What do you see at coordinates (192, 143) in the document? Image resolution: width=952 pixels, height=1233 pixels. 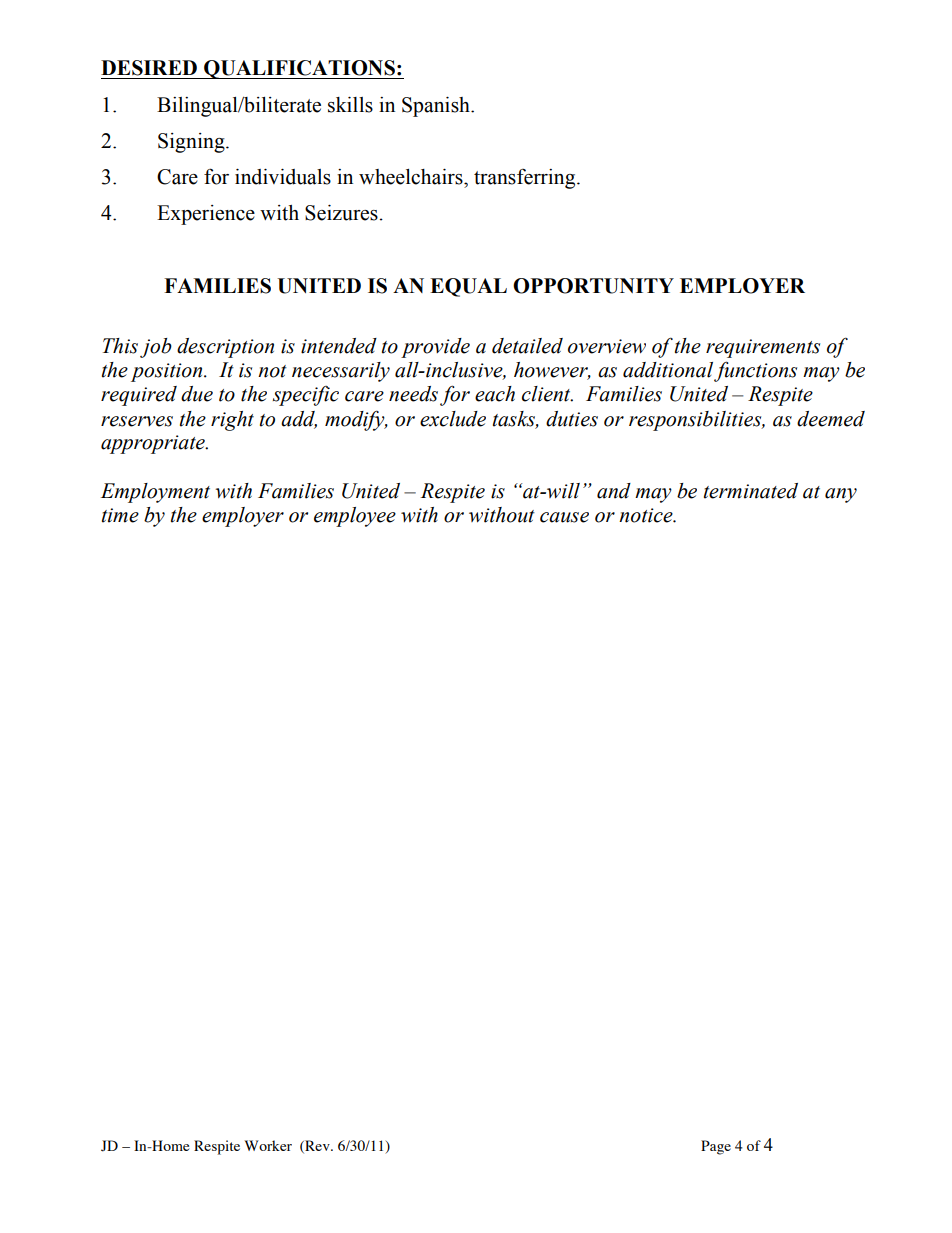 I see `Signing` at bounding box center [192, 143].
